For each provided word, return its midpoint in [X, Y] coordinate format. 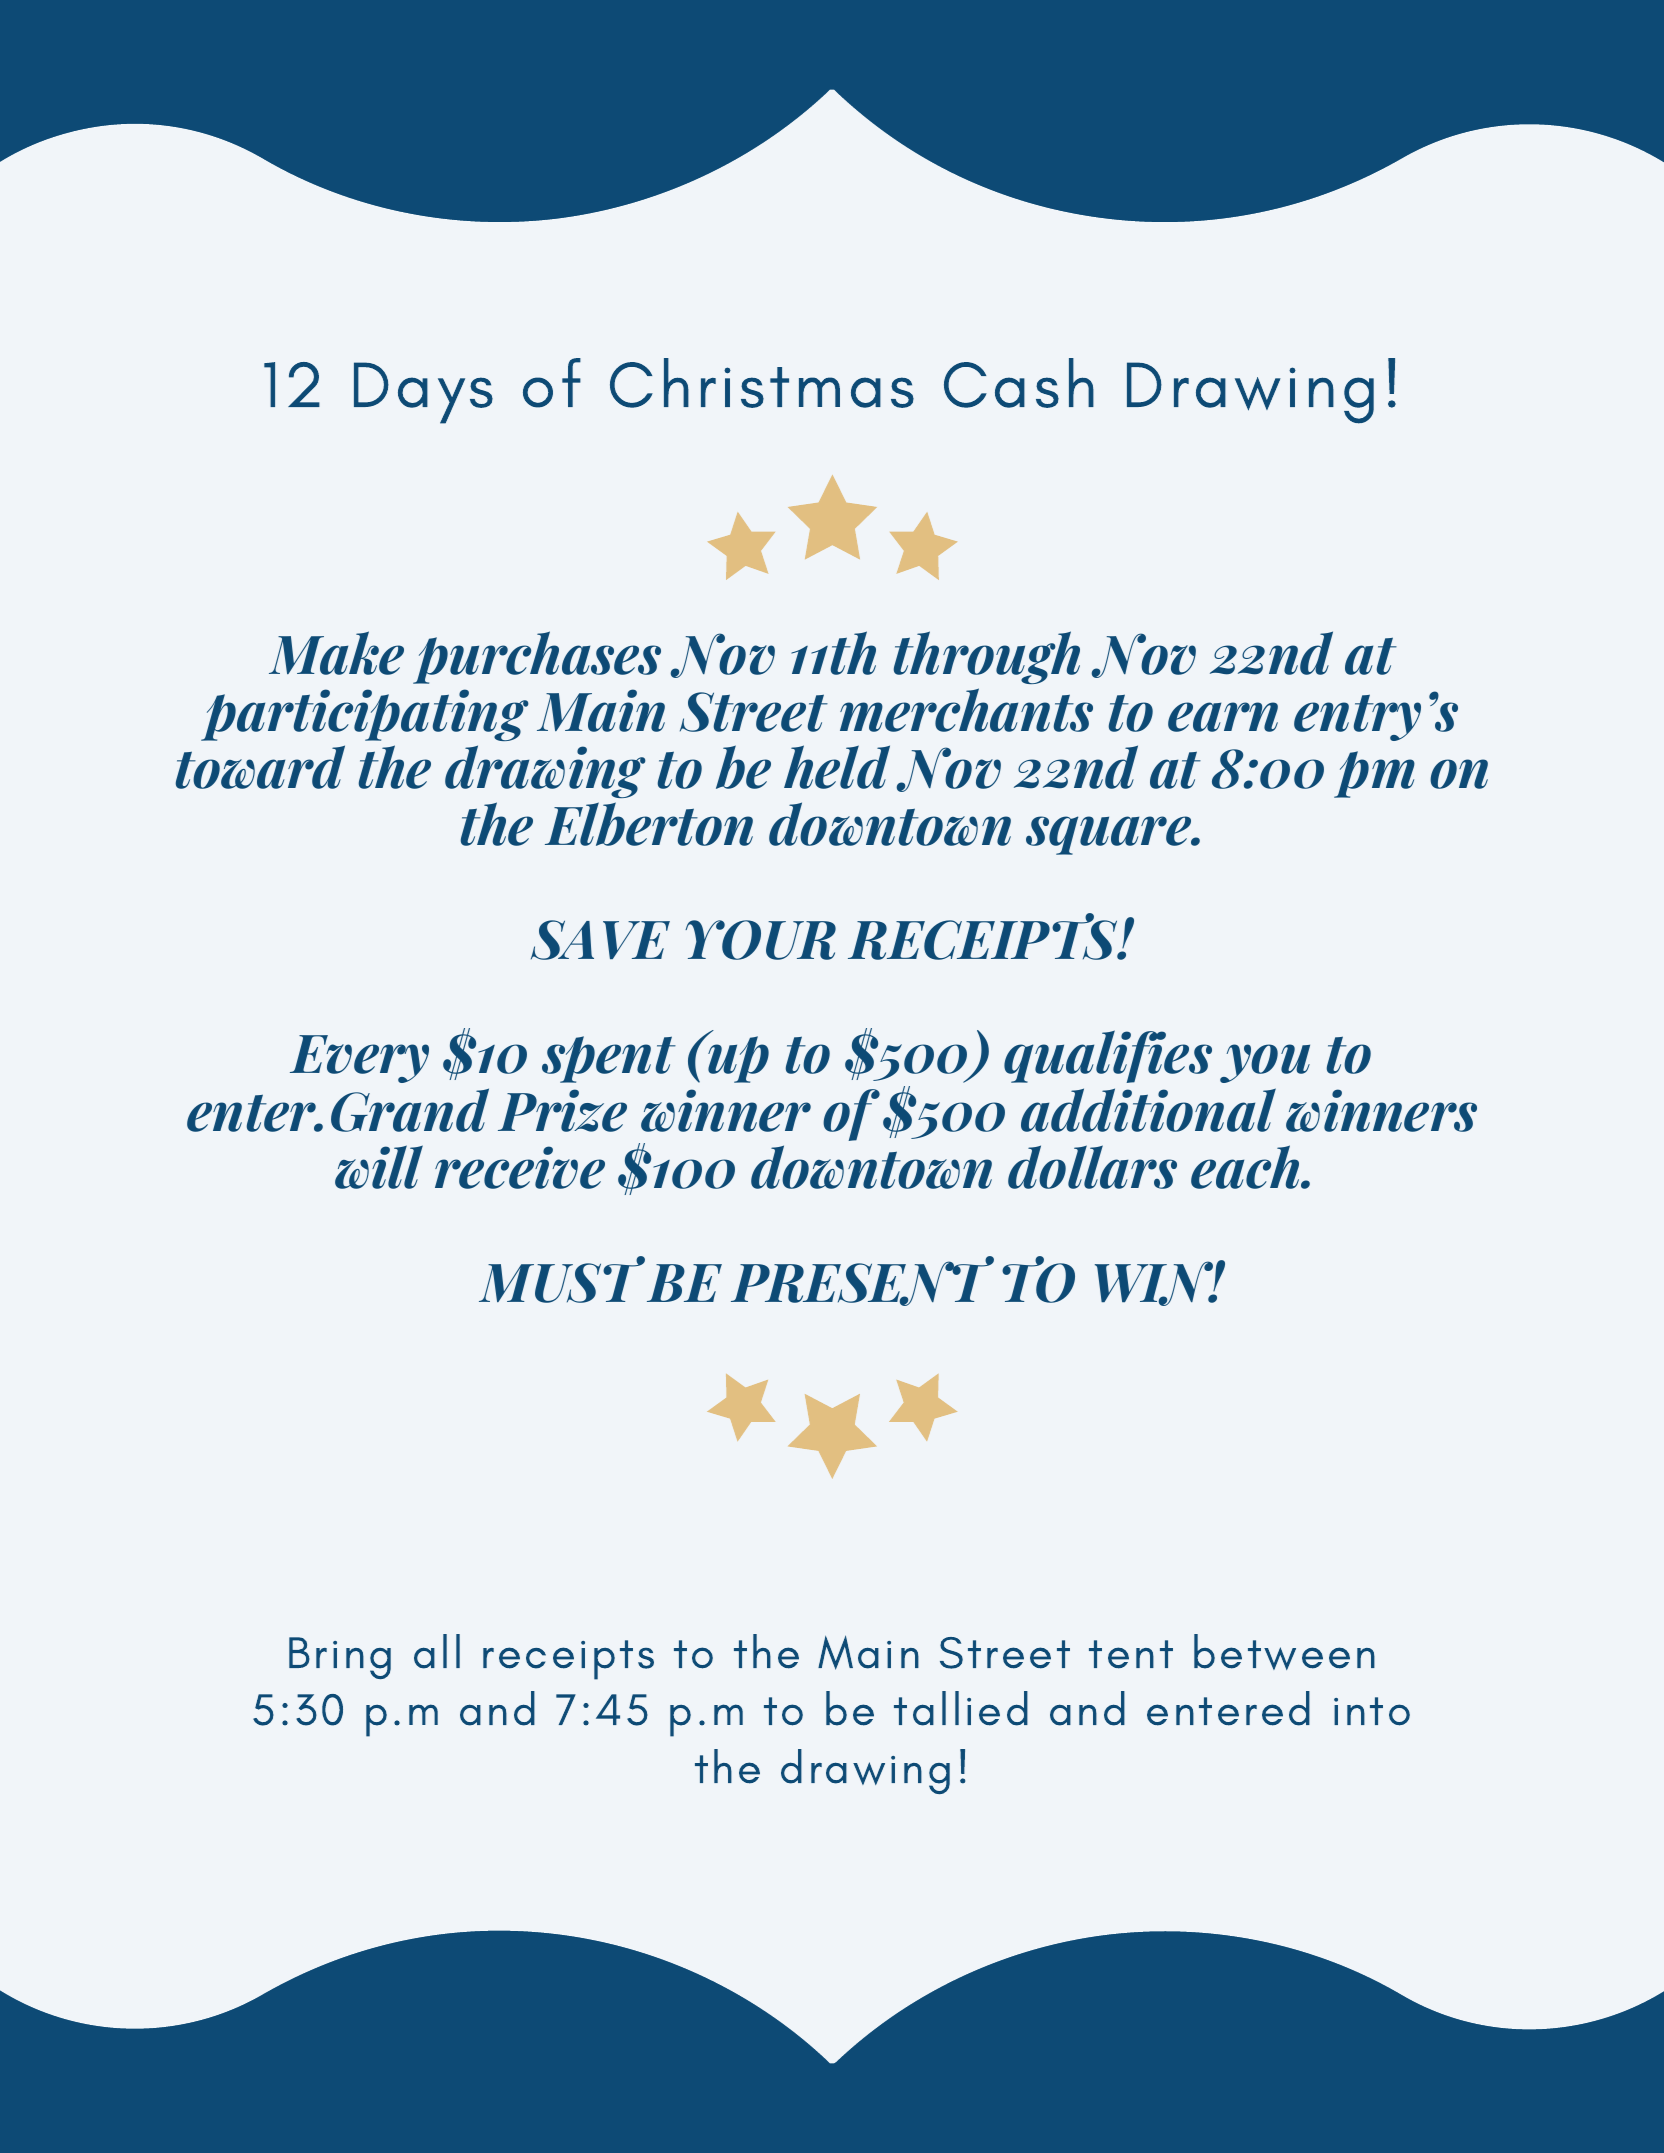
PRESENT [862, 1281]
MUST [562, 1279]
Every [359, 1059]
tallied [961, 1708]
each [1246, 1167]
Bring [340, 1658]
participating [365, 715]
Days [423, 393]
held [837, 767]
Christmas [762, 383]
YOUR [760, 940]
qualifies [1108, 1056]
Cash [1019, 383]
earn [1223, 717]
